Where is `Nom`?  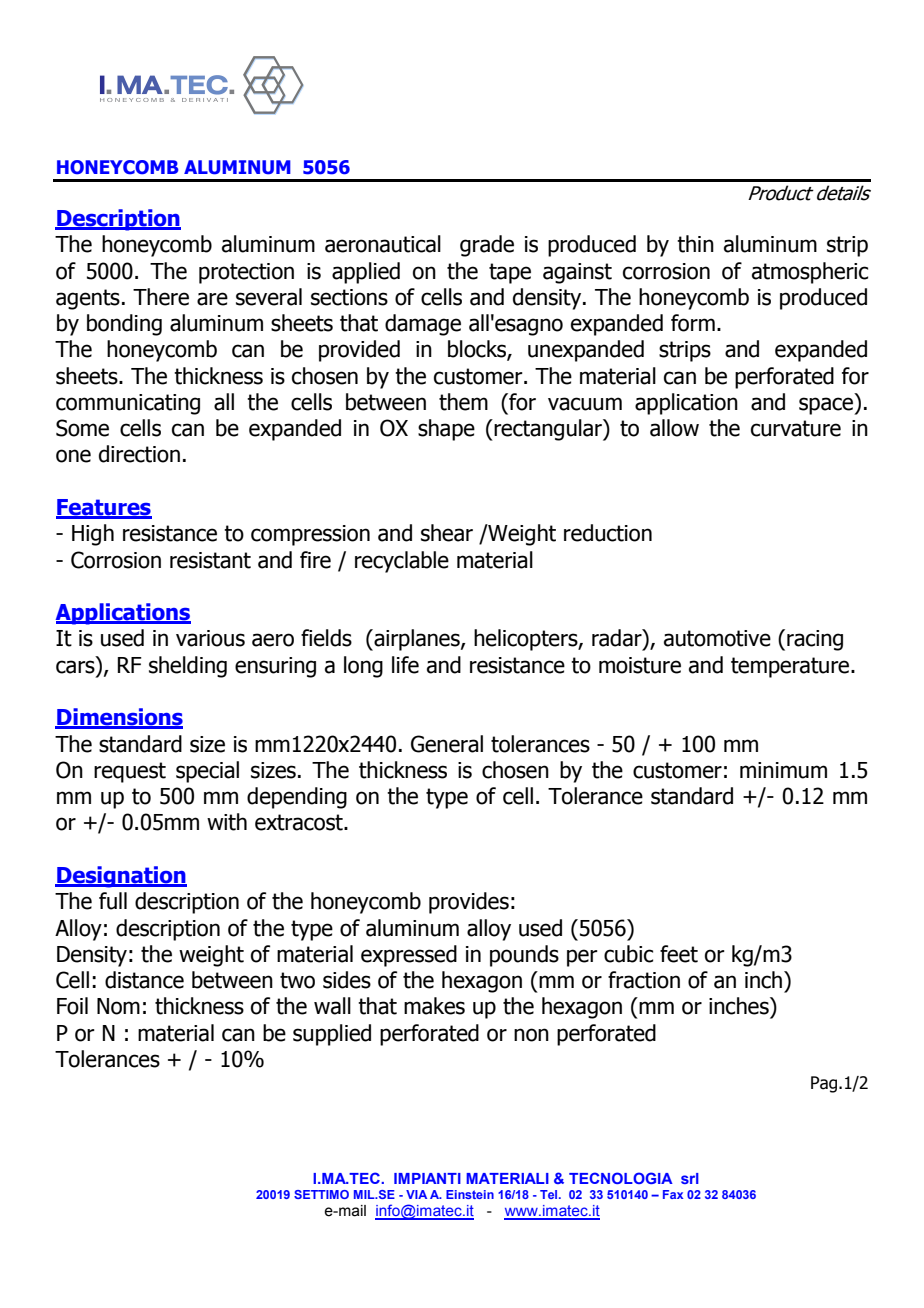
Nom is located at coordinates (118, 1006).
